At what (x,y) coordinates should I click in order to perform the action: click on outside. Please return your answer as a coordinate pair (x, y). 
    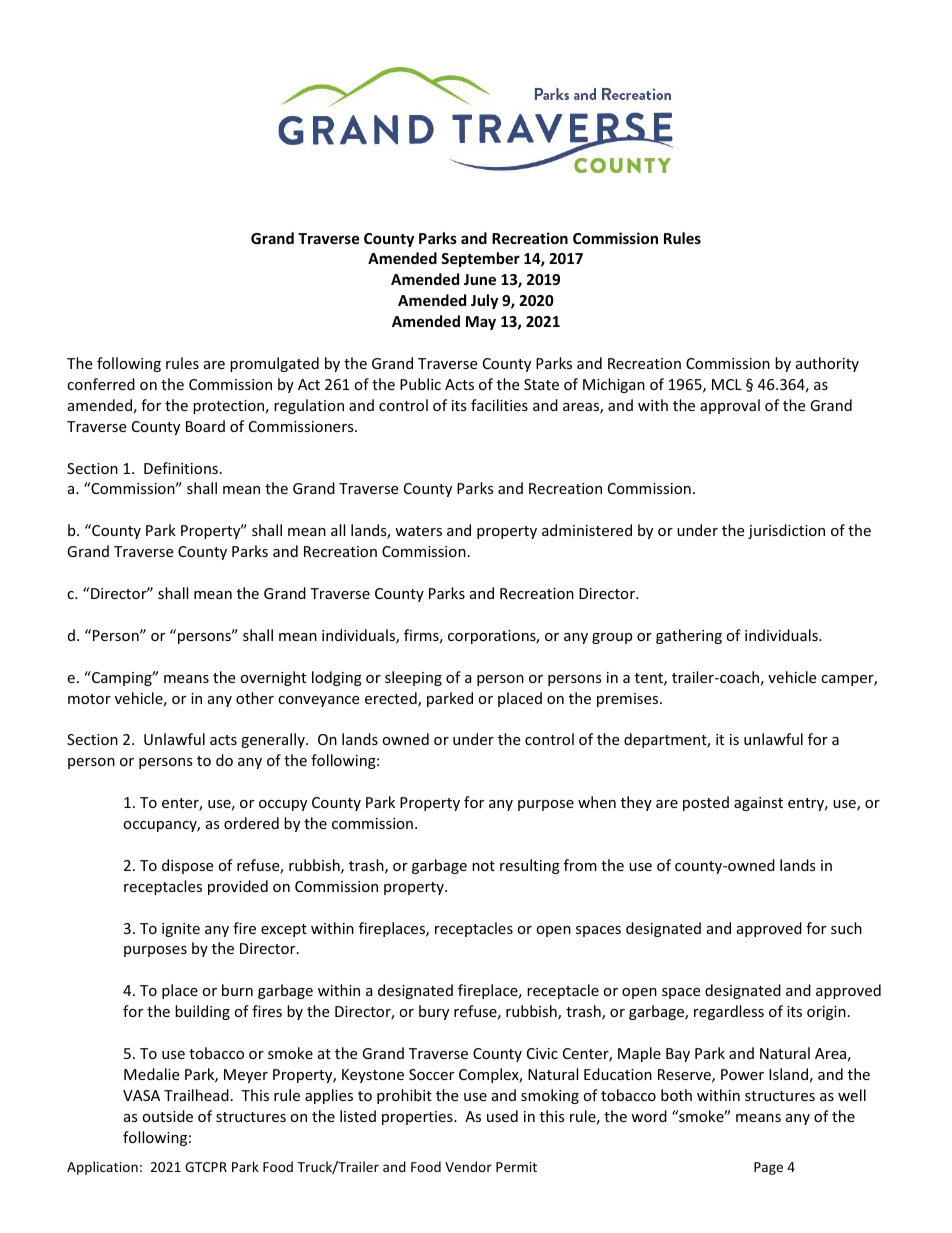
    Looking at the image, I should click on (167, 1116).
